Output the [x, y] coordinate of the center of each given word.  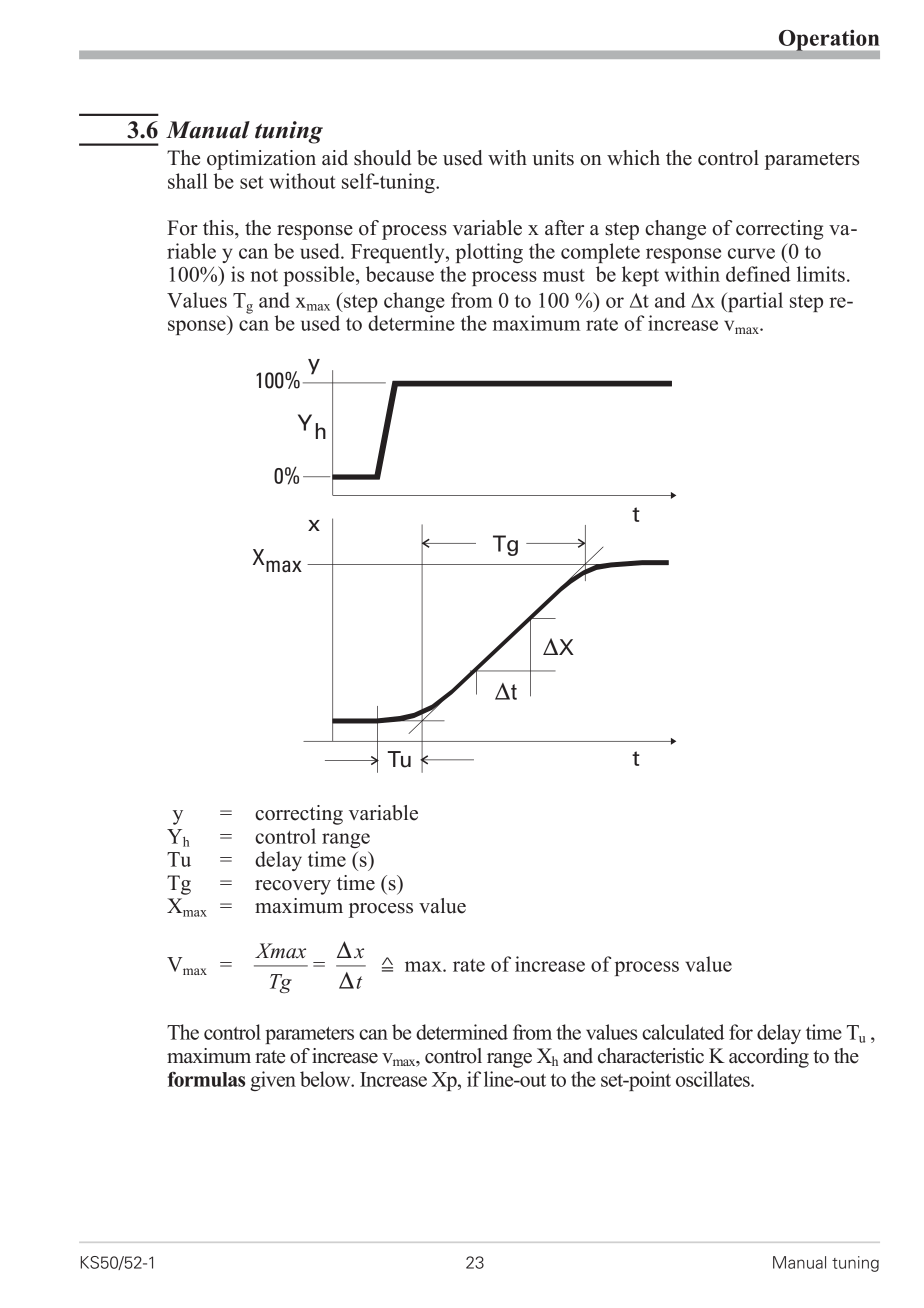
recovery [293, 887]
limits [821, 274]
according [769, 1058]
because [400, 274]
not [264, 275]
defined [758, 274]
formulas [206, 1079]
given [273, 1081]
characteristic [651, 1056]
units [553, 158]
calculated [683, 1032]
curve [751, 253]
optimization [261, 160]
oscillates [714, 1079]
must [564, 275]
